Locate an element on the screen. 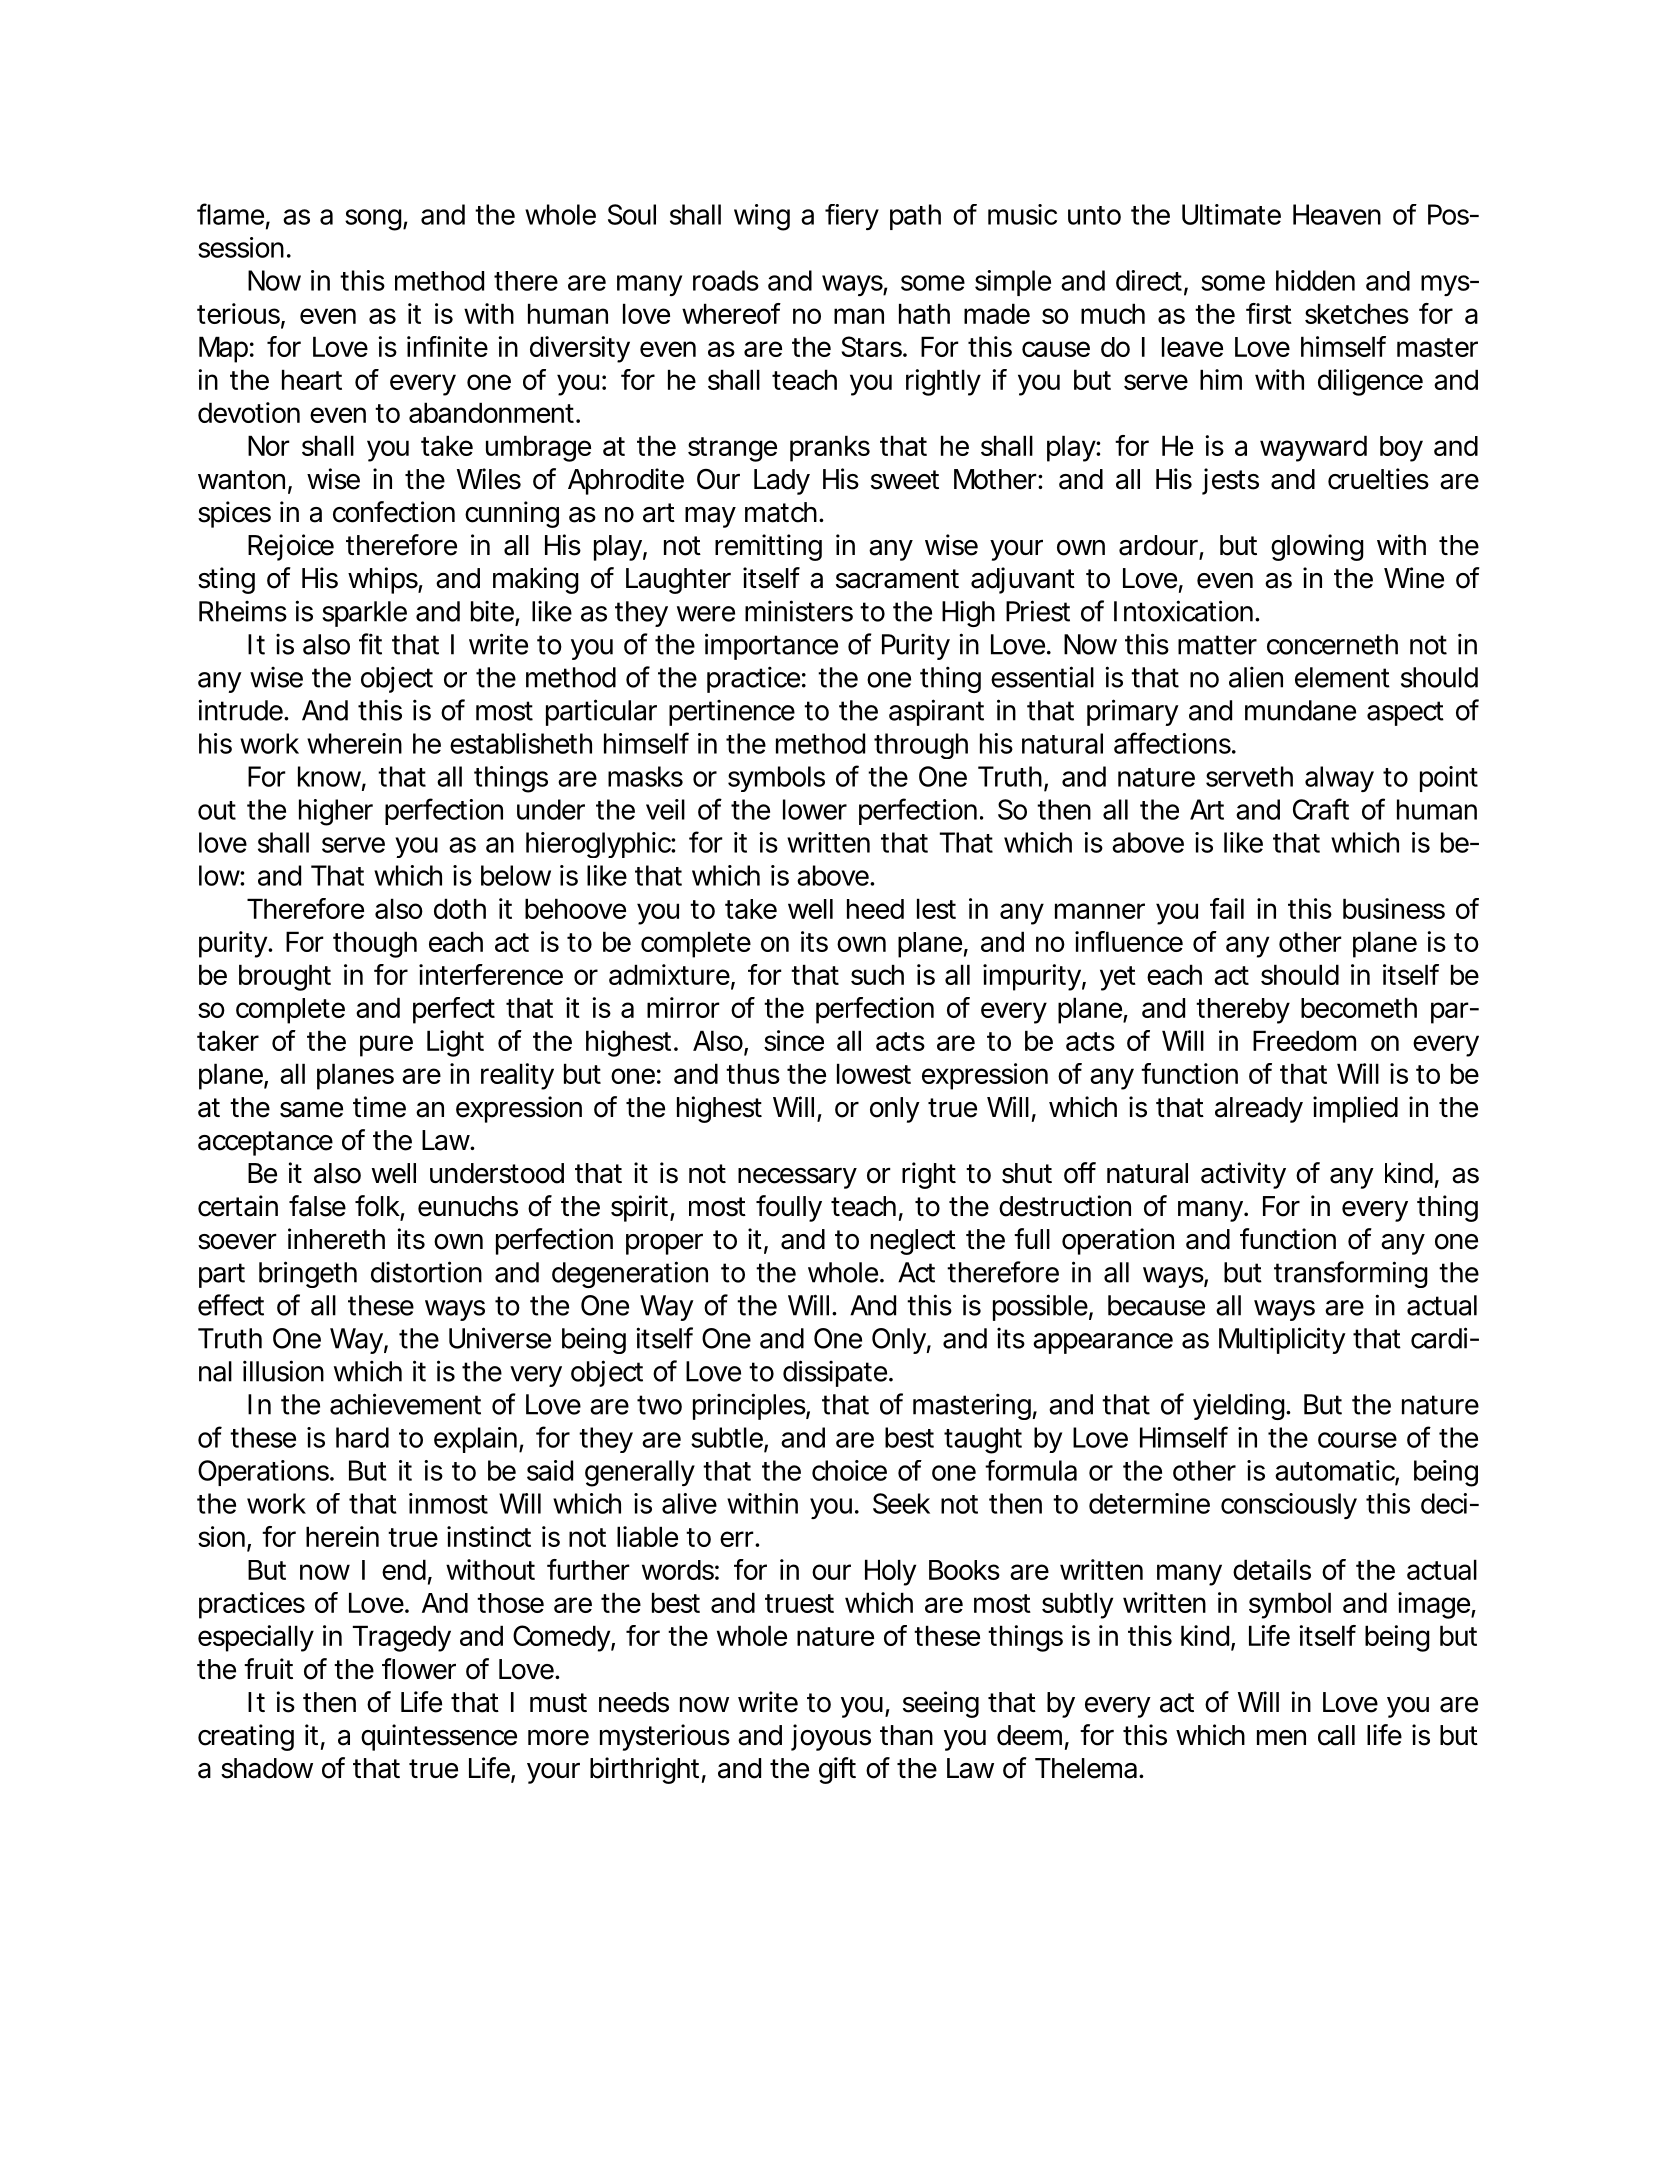  neglect is located at coordinates (913, 1242).
